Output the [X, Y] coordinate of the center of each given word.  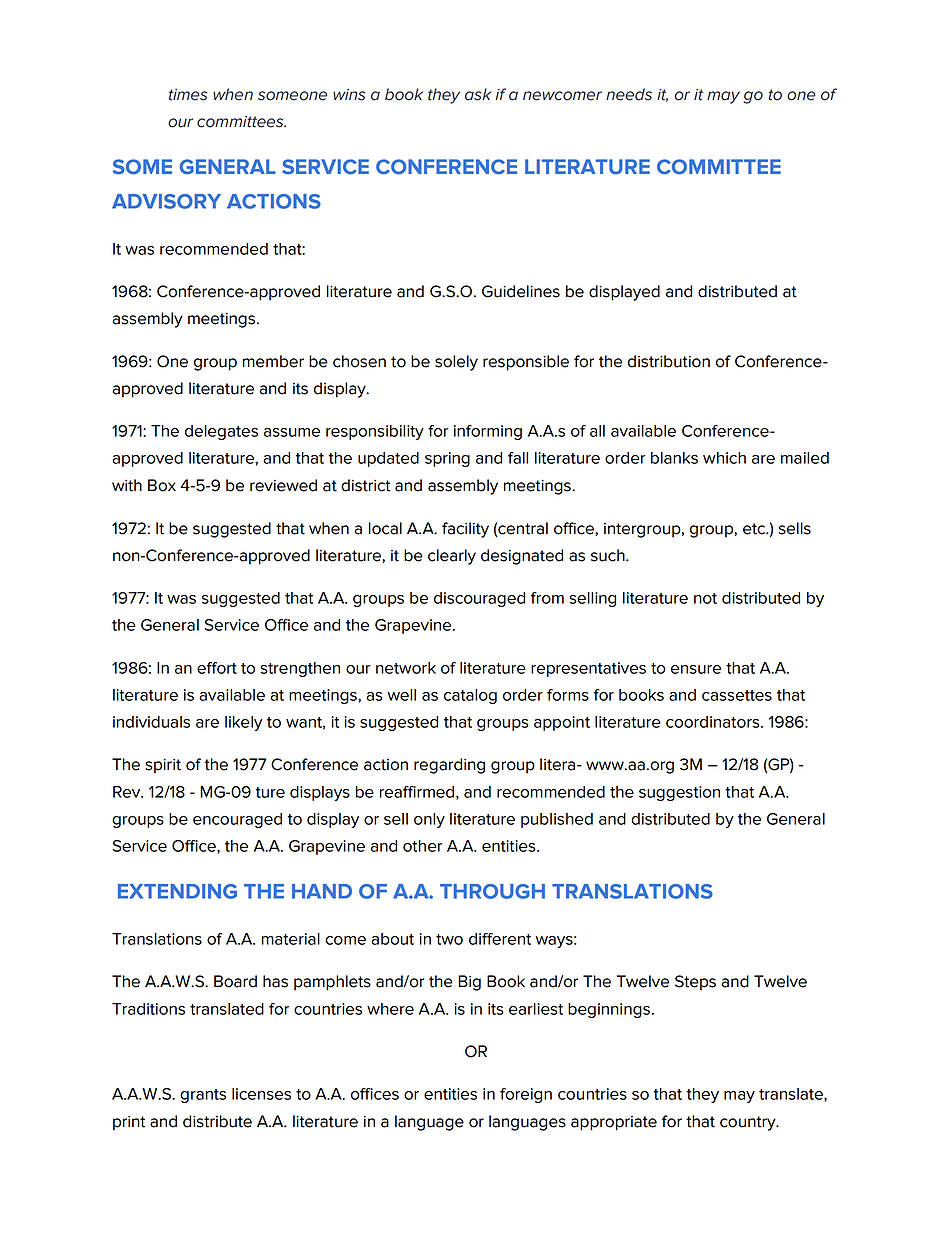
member [273, 361]
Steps [695, 983]
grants [203, 1096]
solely [456, 363]
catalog [470, 696]
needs [629, 94]
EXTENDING [177, 891]
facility [465, 530]
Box [162, 485]
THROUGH [492, 891]
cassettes [737, 695]
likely [243, 723]
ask [478, 94]
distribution [669, 361]
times [188, 95]
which [724, 458]
